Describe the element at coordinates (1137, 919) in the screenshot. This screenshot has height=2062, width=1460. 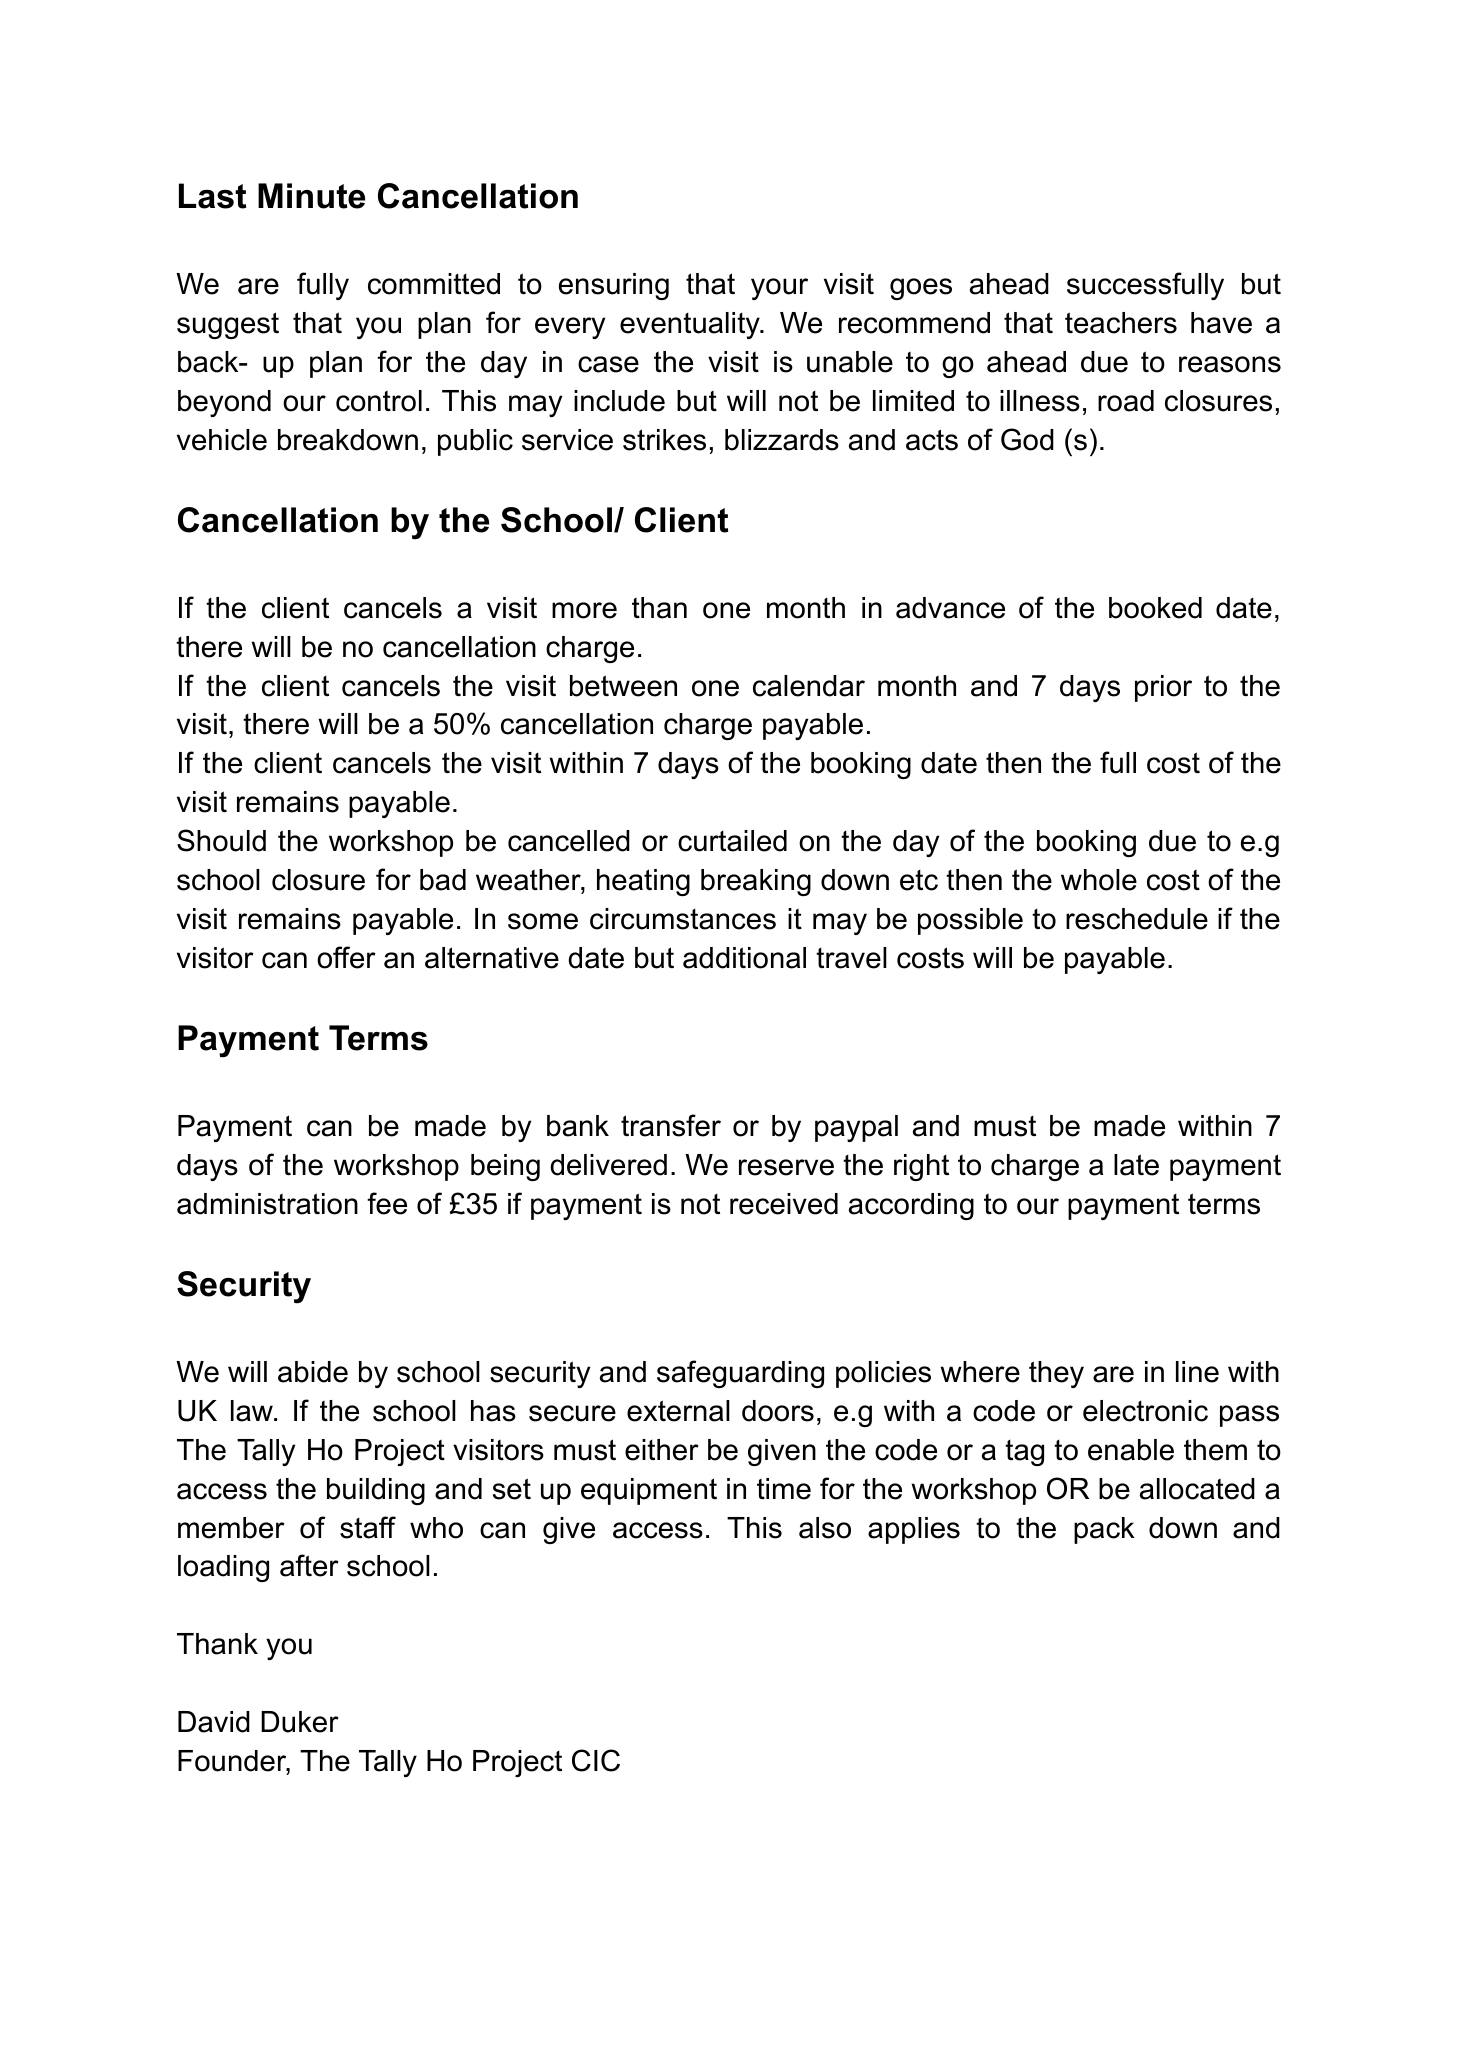
I see `reschedule` at that location.
